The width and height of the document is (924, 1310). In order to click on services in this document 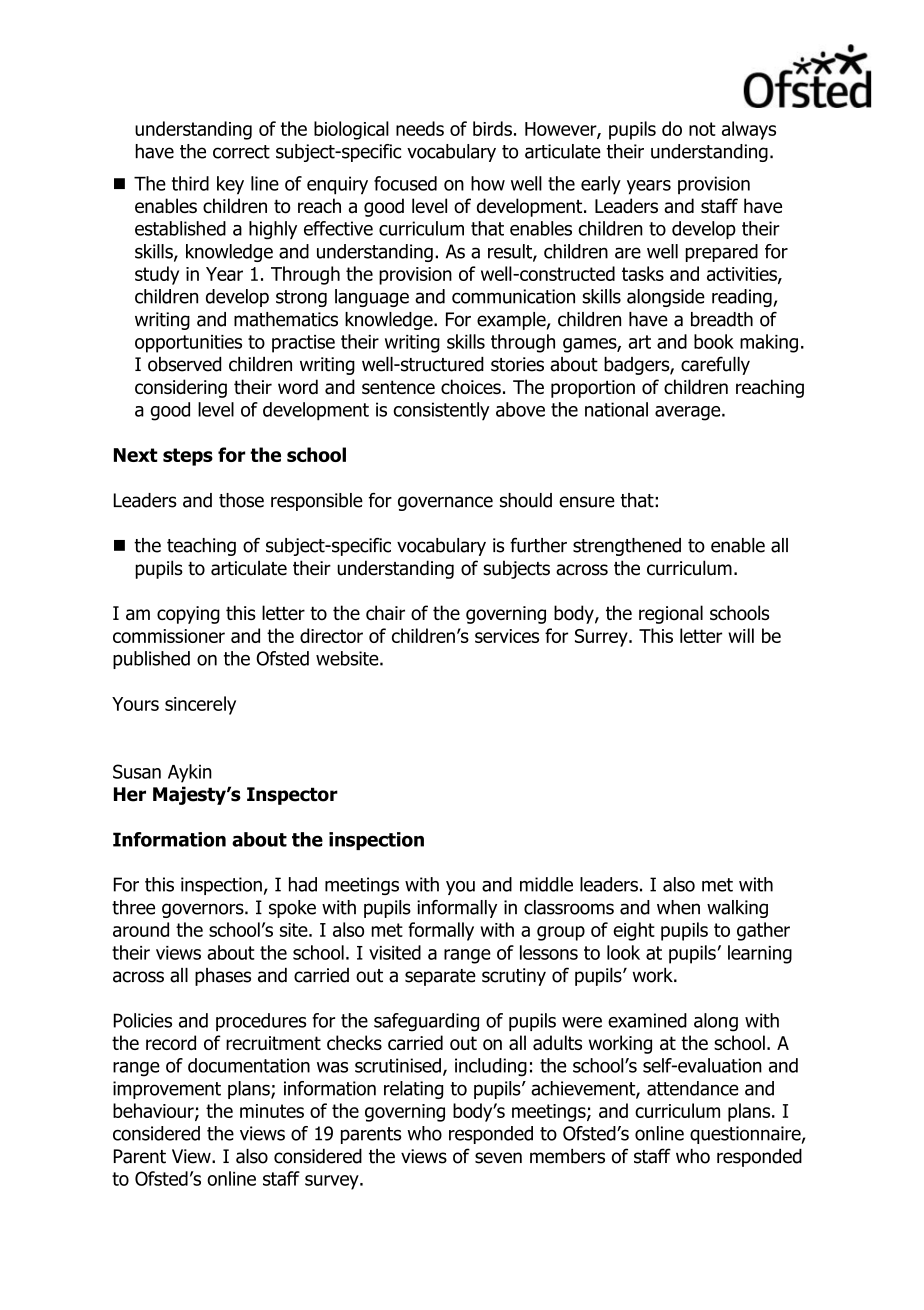, I will do `click(507, 636)`.
